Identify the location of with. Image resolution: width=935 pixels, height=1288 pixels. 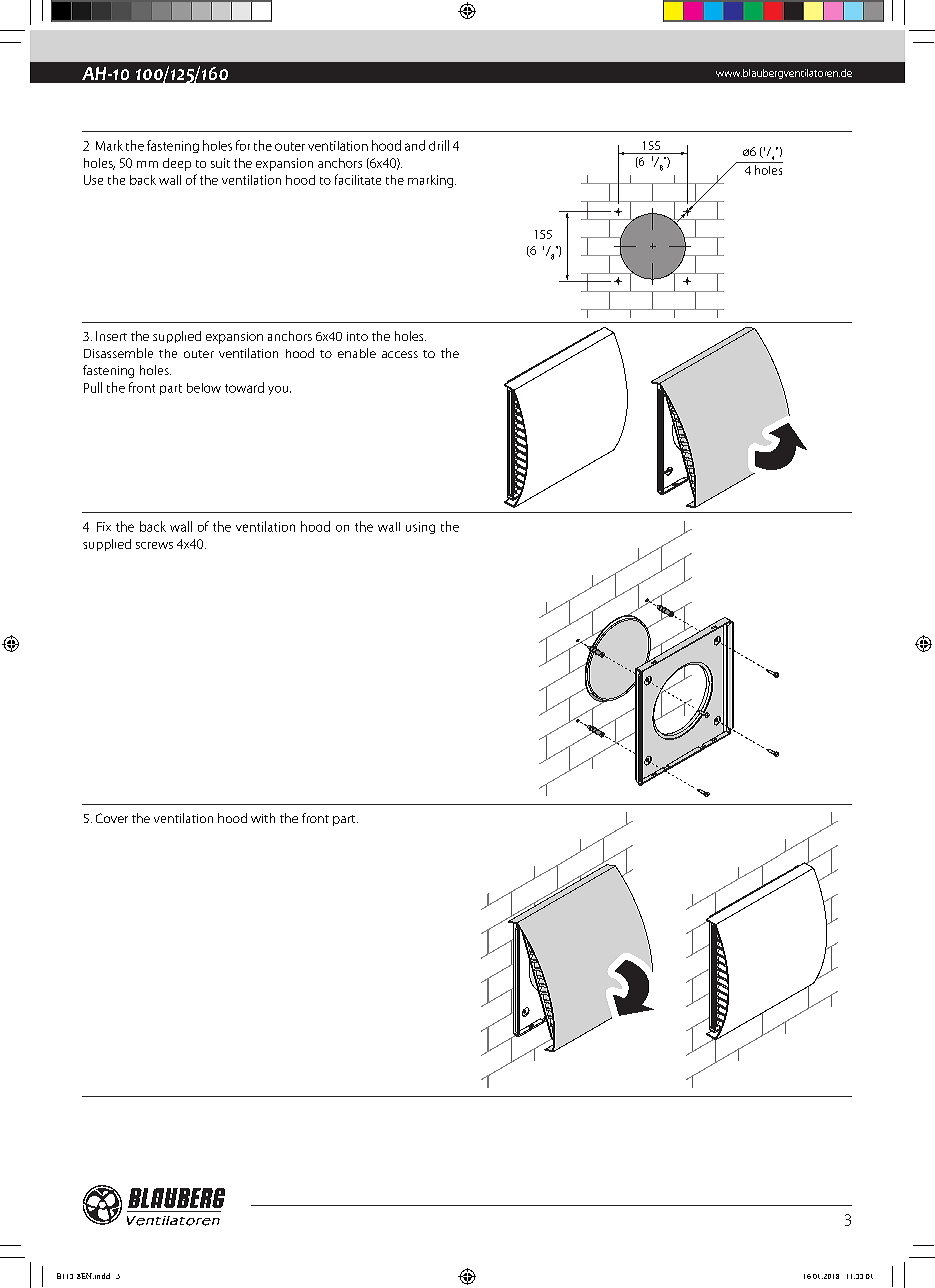
(263, 818).
